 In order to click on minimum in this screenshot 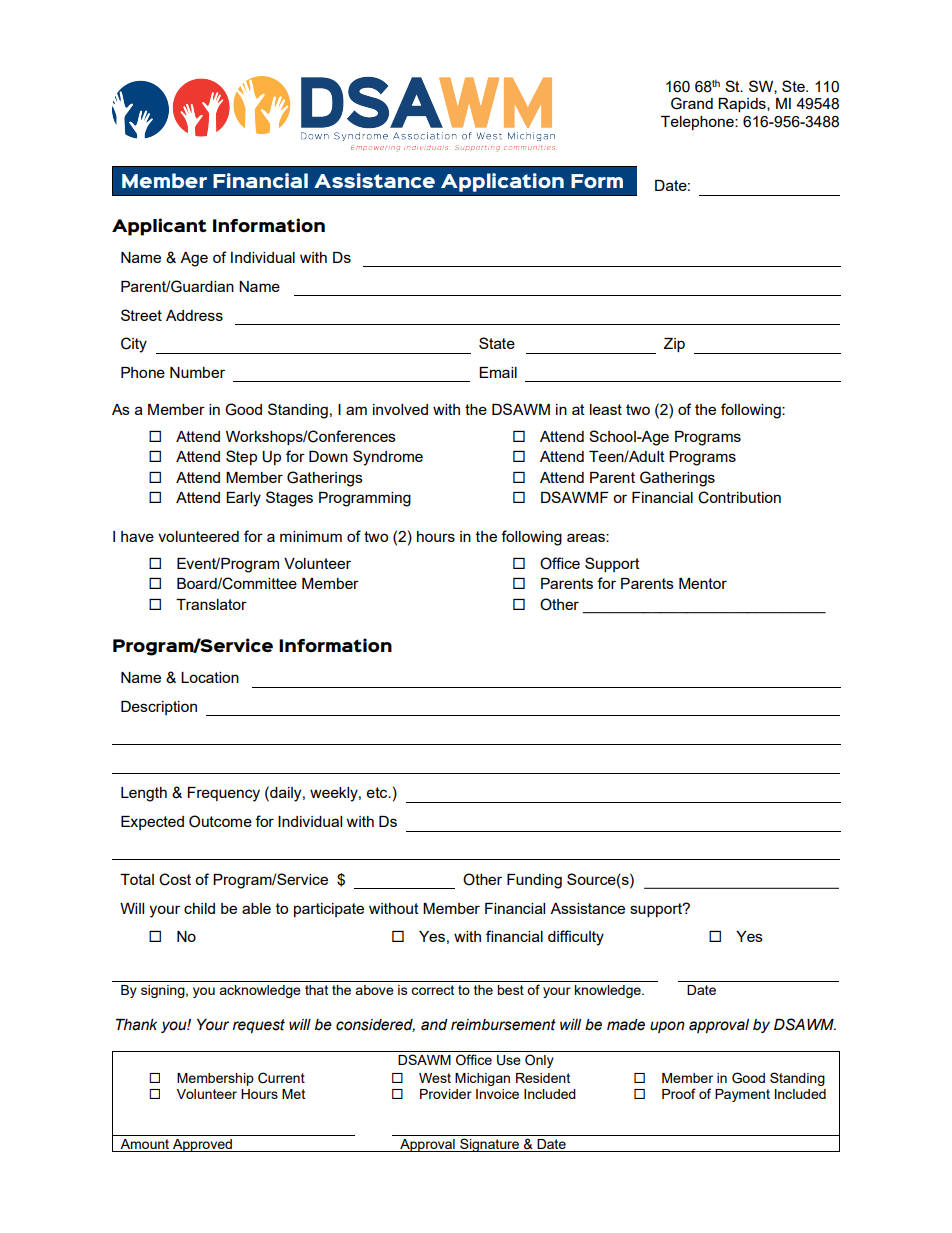, I will do `click(311, 536)`.
